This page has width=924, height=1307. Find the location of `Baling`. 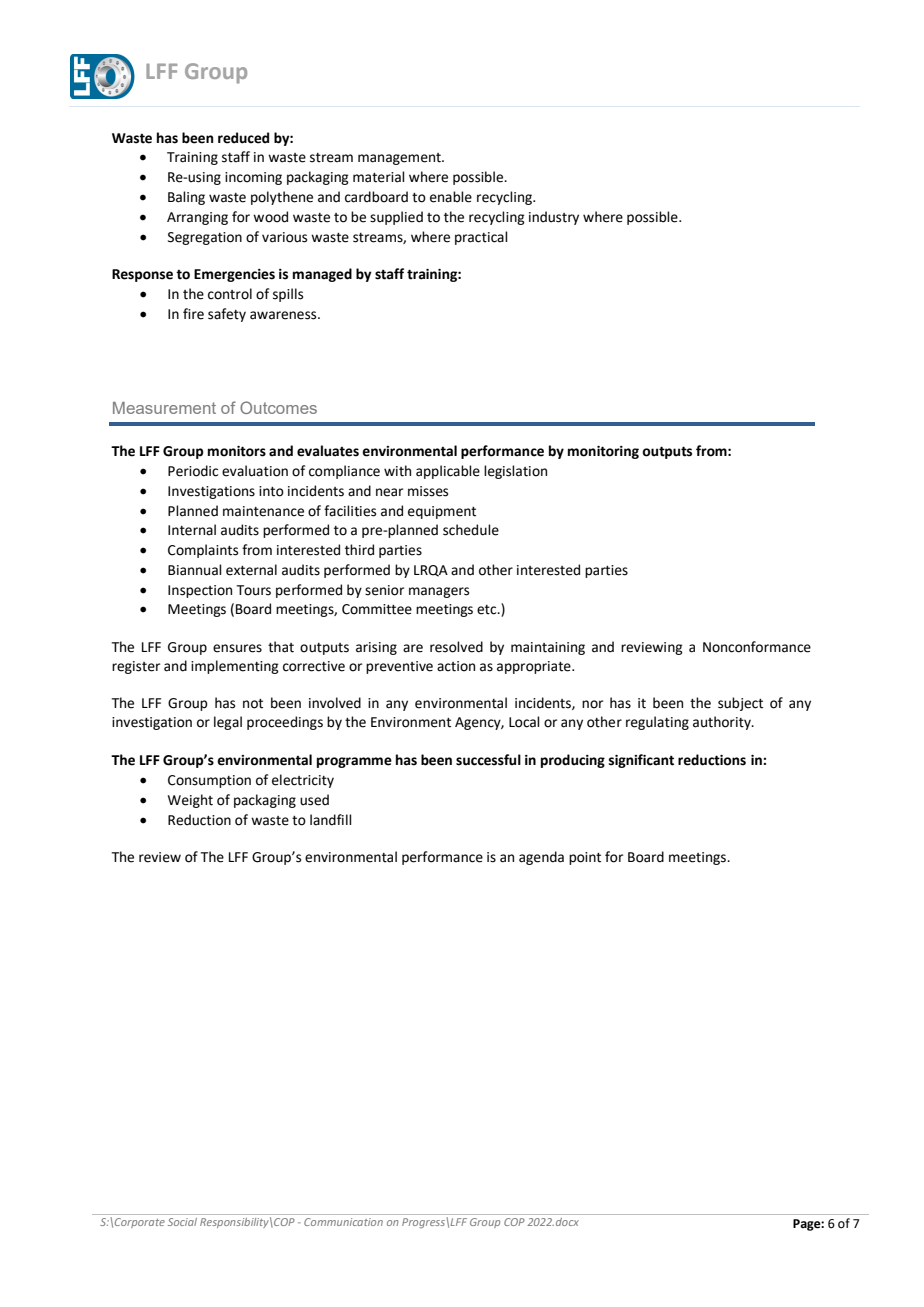

Baling is located at coordinates (186, 198).
